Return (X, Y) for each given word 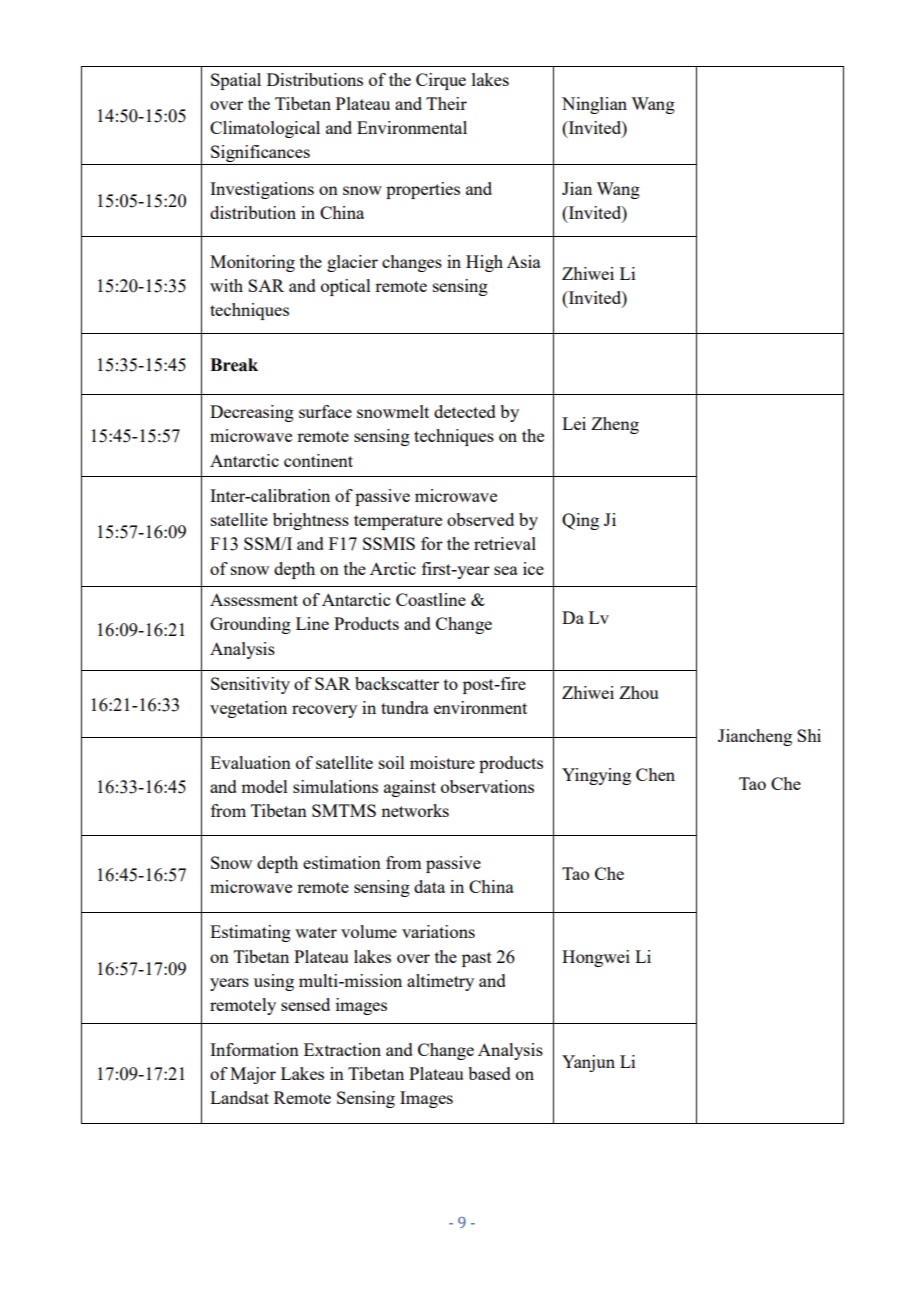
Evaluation (250, 762)
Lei (574, 423)
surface (325, 411)
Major (253, 1075)
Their (446, 103)
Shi (809, 735)
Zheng (615, 425)
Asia (524, 261)
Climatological (265, 129)
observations (487, 786)
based (489, 1073)
